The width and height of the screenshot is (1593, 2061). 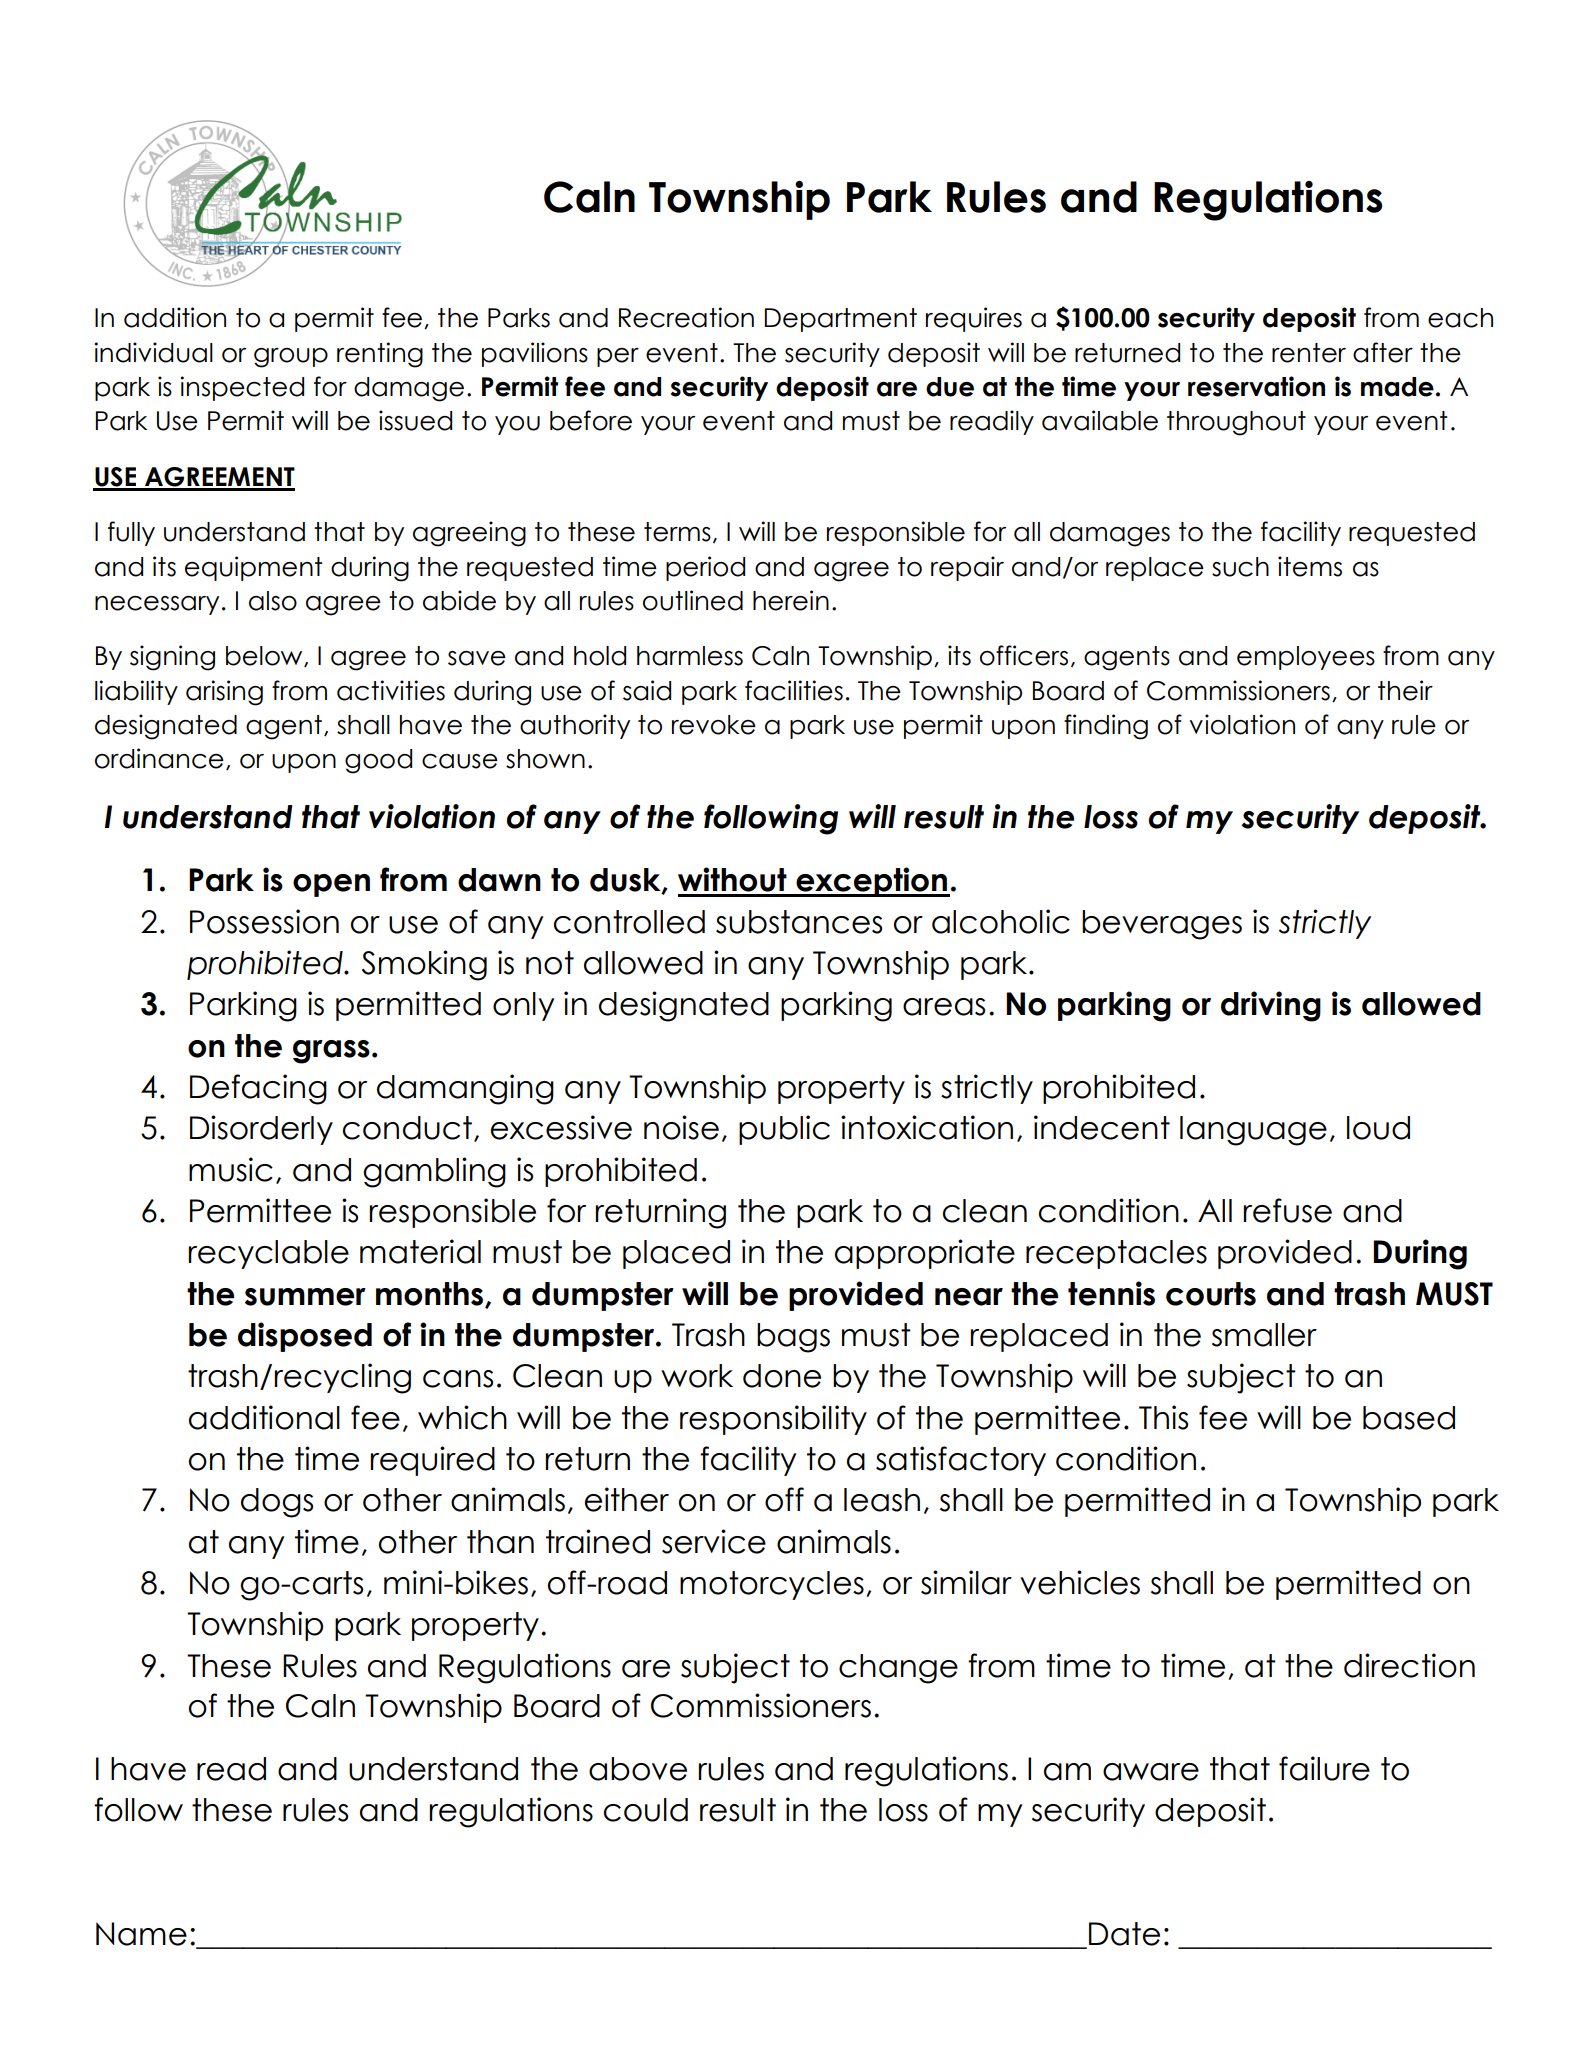 What do you see at coordinates (1309, 353) in the screenshot?
I see `renter` at bounding box center [1309, 353].
